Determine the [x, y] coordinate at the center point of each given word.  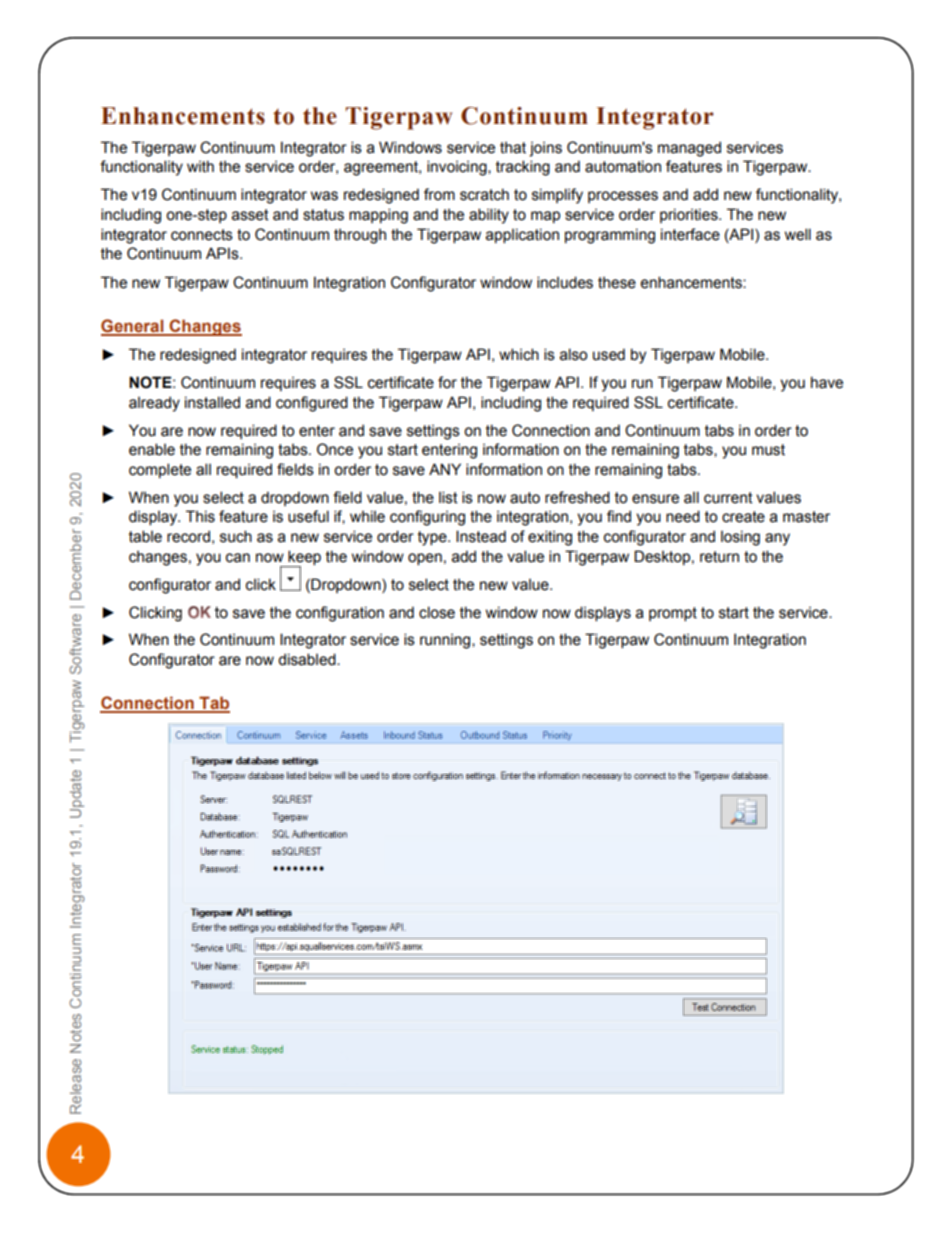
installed [212, 402]
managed [689, 149]
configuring [427, 518]
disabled [308, 659]
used [609, 354]
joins [545, 149]
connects [202, 235]
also [573, 354]
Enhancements [183, 116]
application [522, 235]
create [743, 517]
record [188, 536]
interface [690, 234]
